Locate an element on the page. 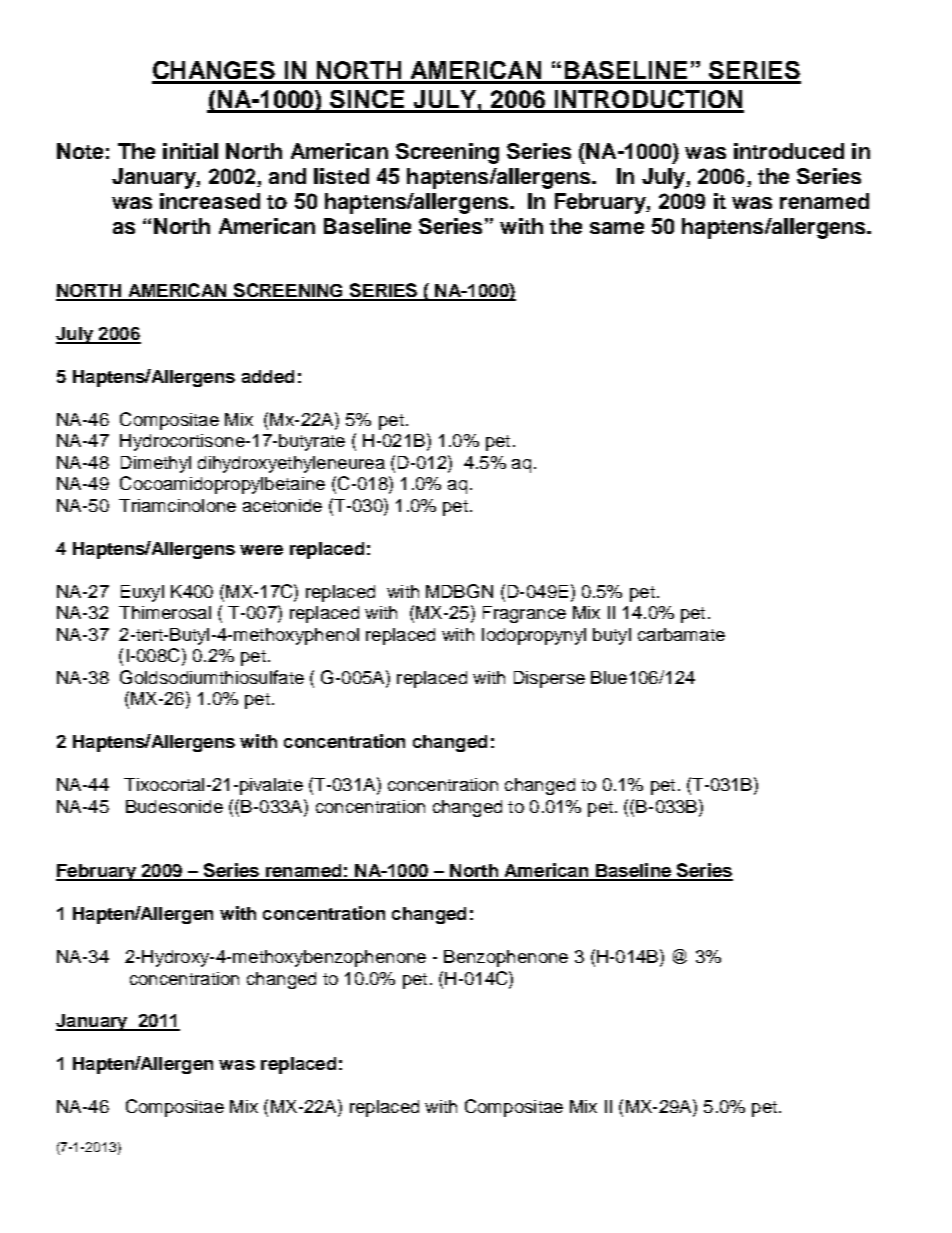 The height and width of the page is (1233, 952). were is located at coordinates (261, 550).
